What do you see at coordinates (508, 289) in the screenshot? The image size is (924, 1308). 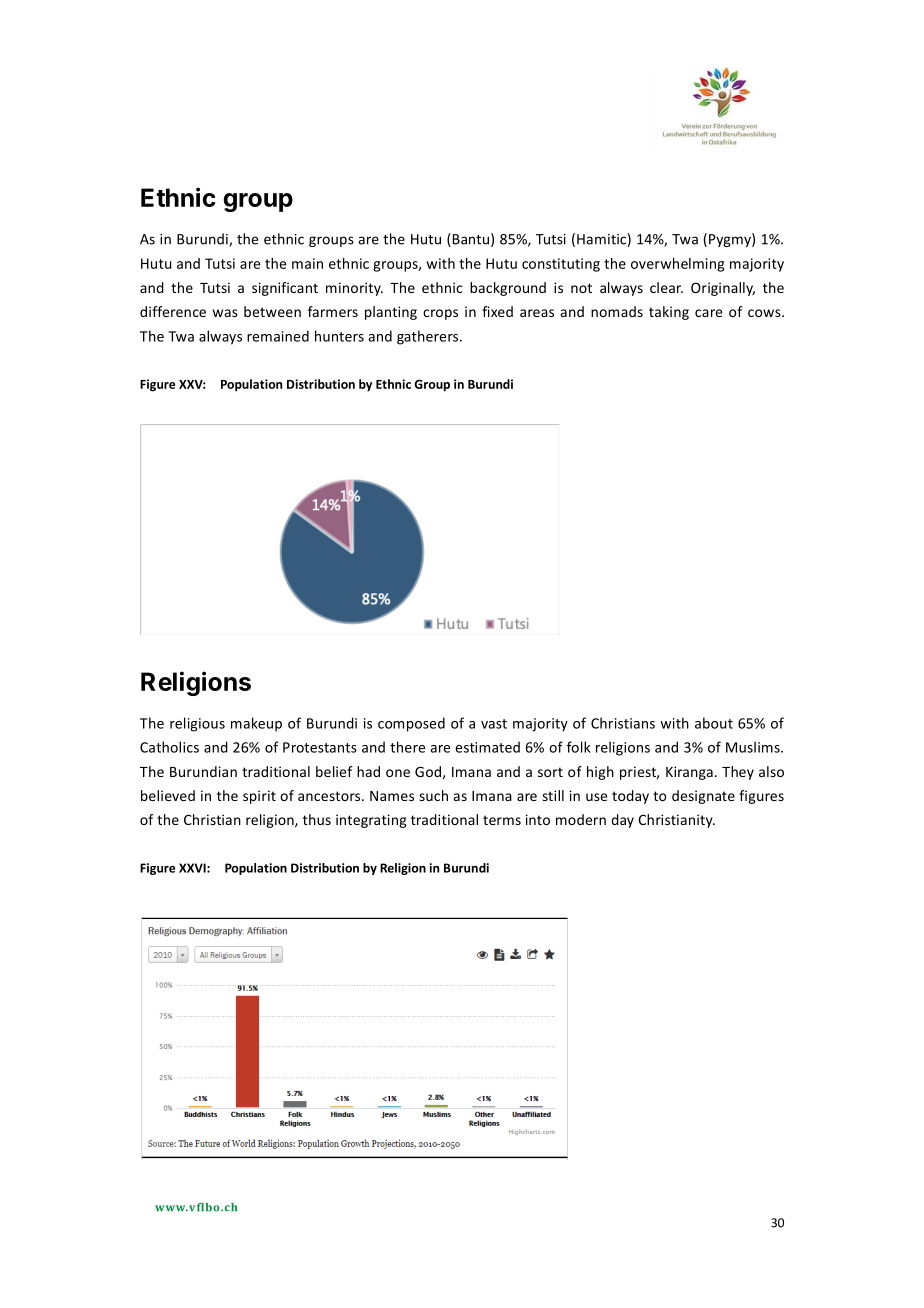 I see `background` at bounding box center [508, 289].
